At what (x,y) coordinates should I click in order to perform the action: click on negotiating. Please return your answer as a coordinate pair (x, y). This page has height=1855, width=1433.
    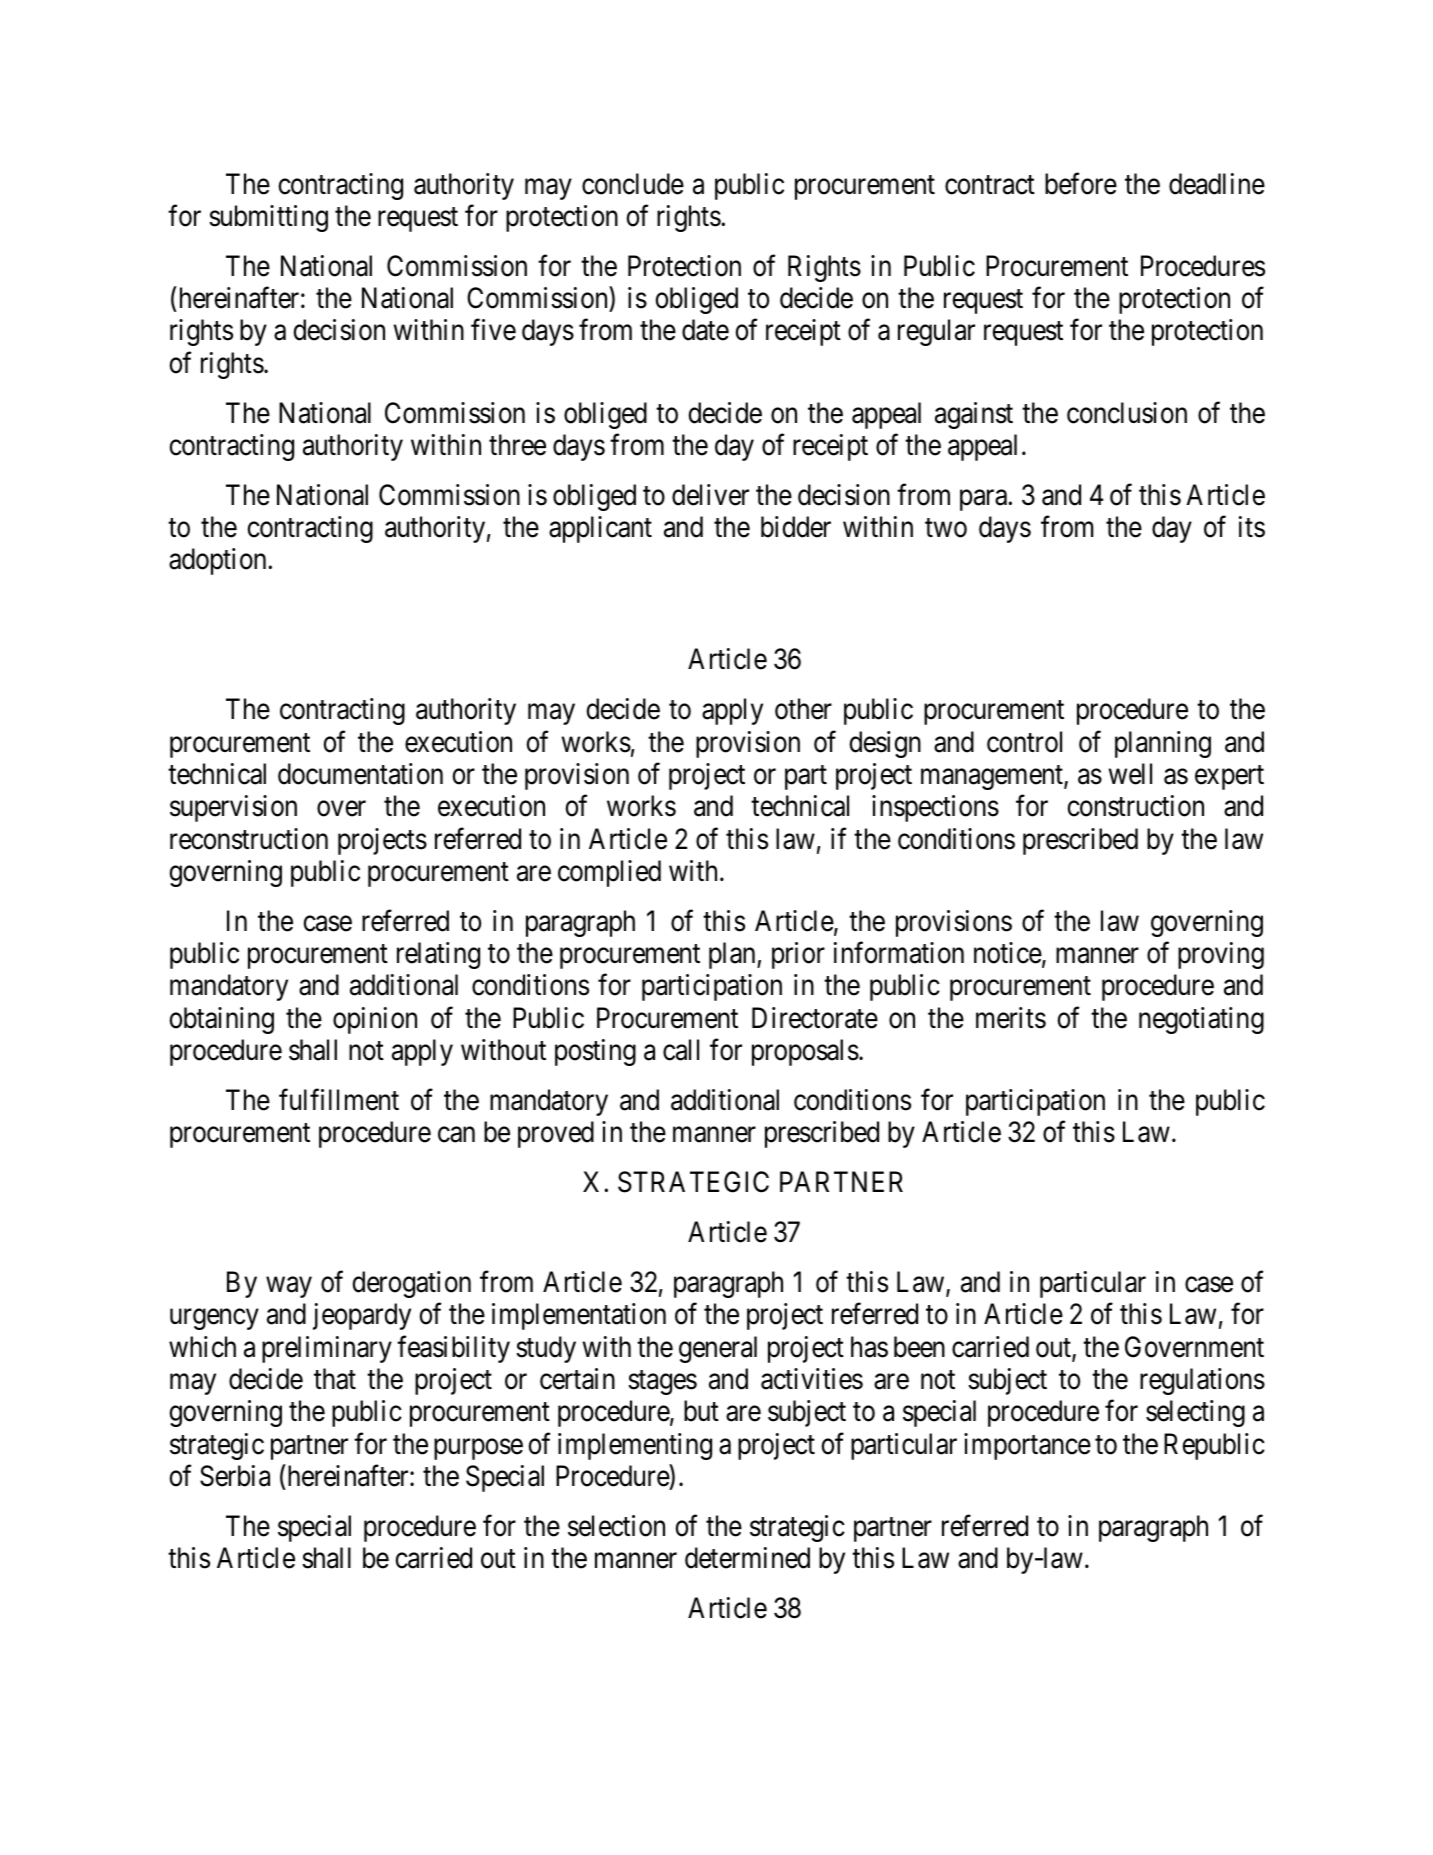
    Looking at the image, I should click on (1201, 1020).
